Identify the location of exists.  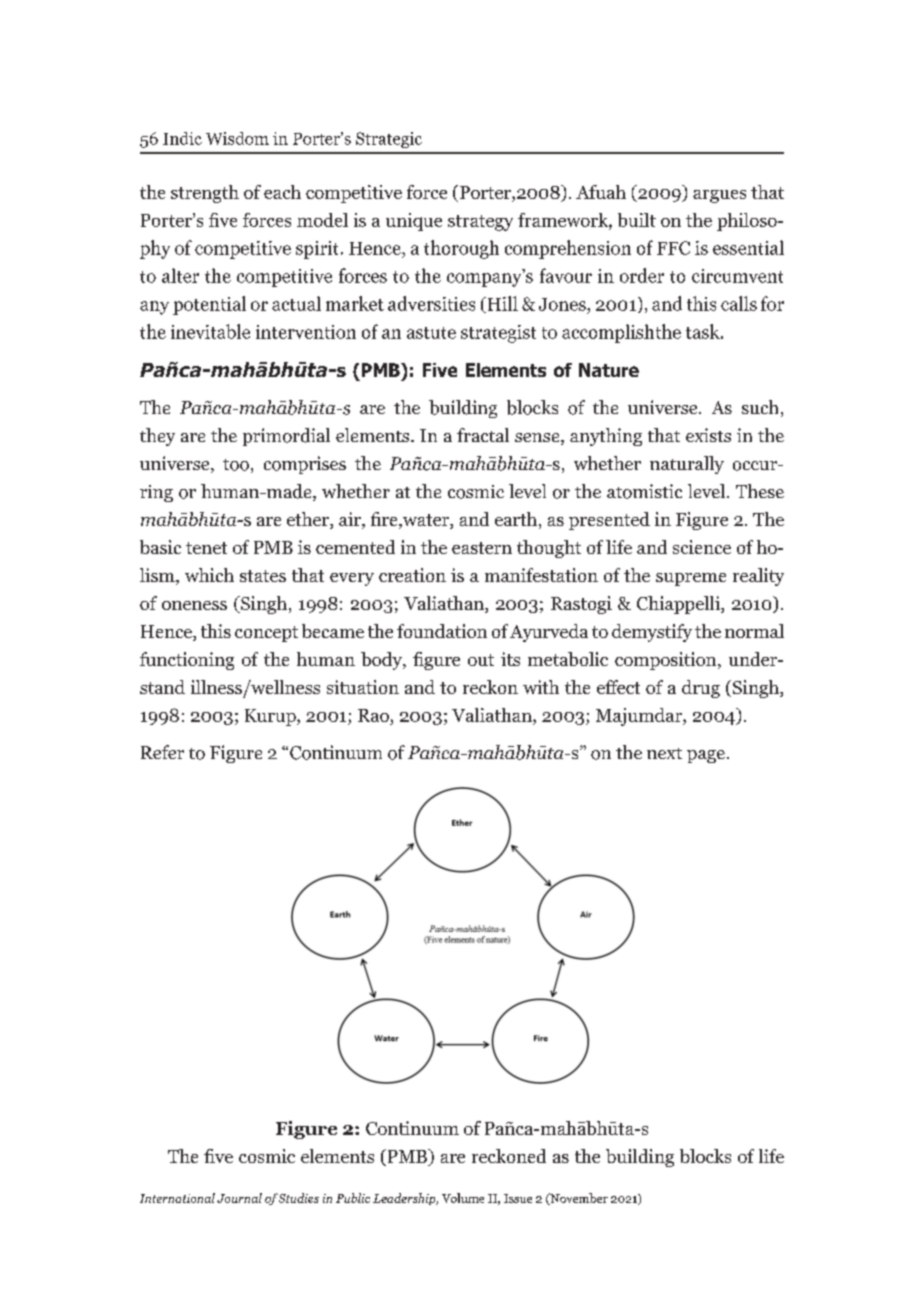
(708, 435).
